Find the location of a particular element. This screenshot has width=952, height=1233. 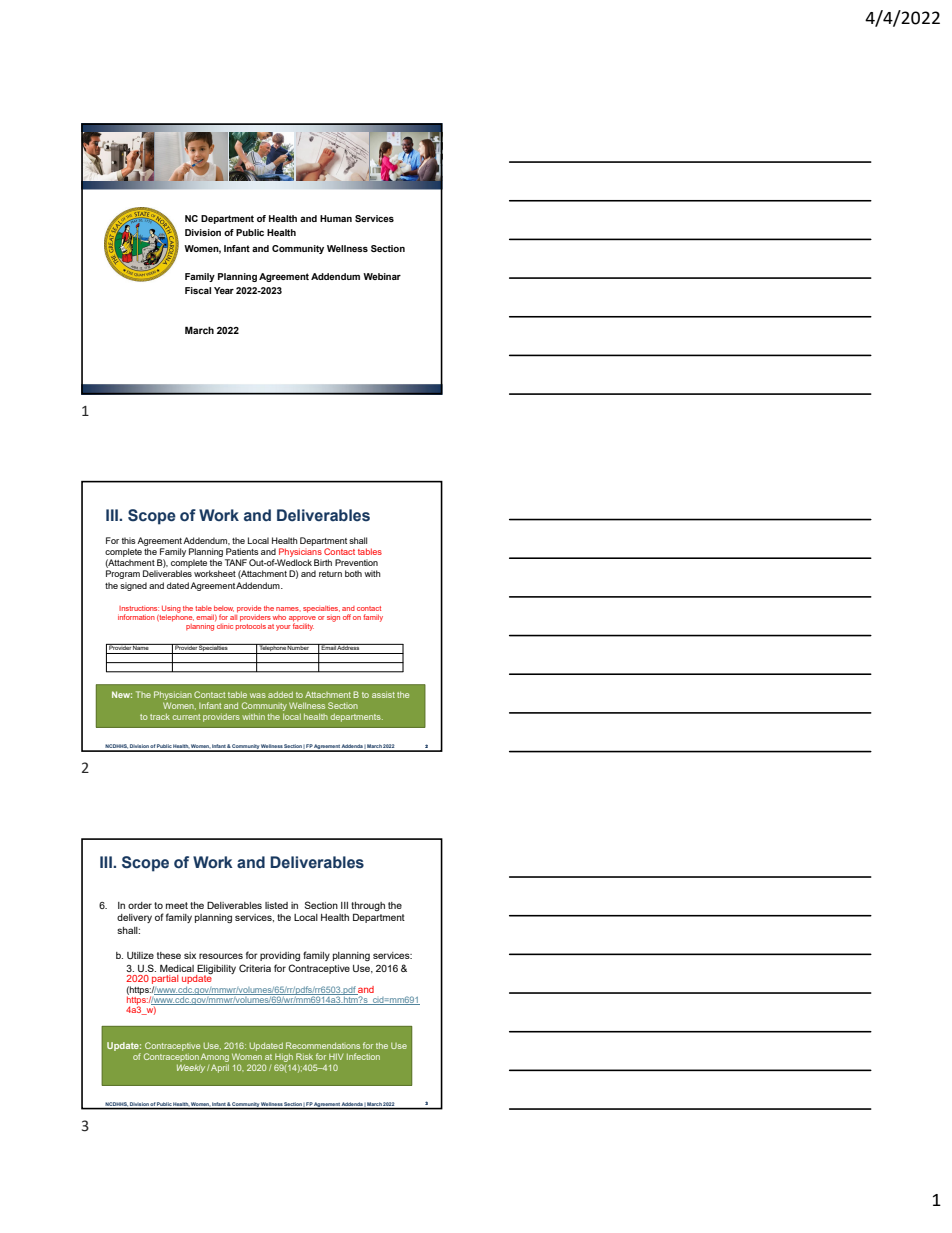

order is located at coordinates (140, 905).
